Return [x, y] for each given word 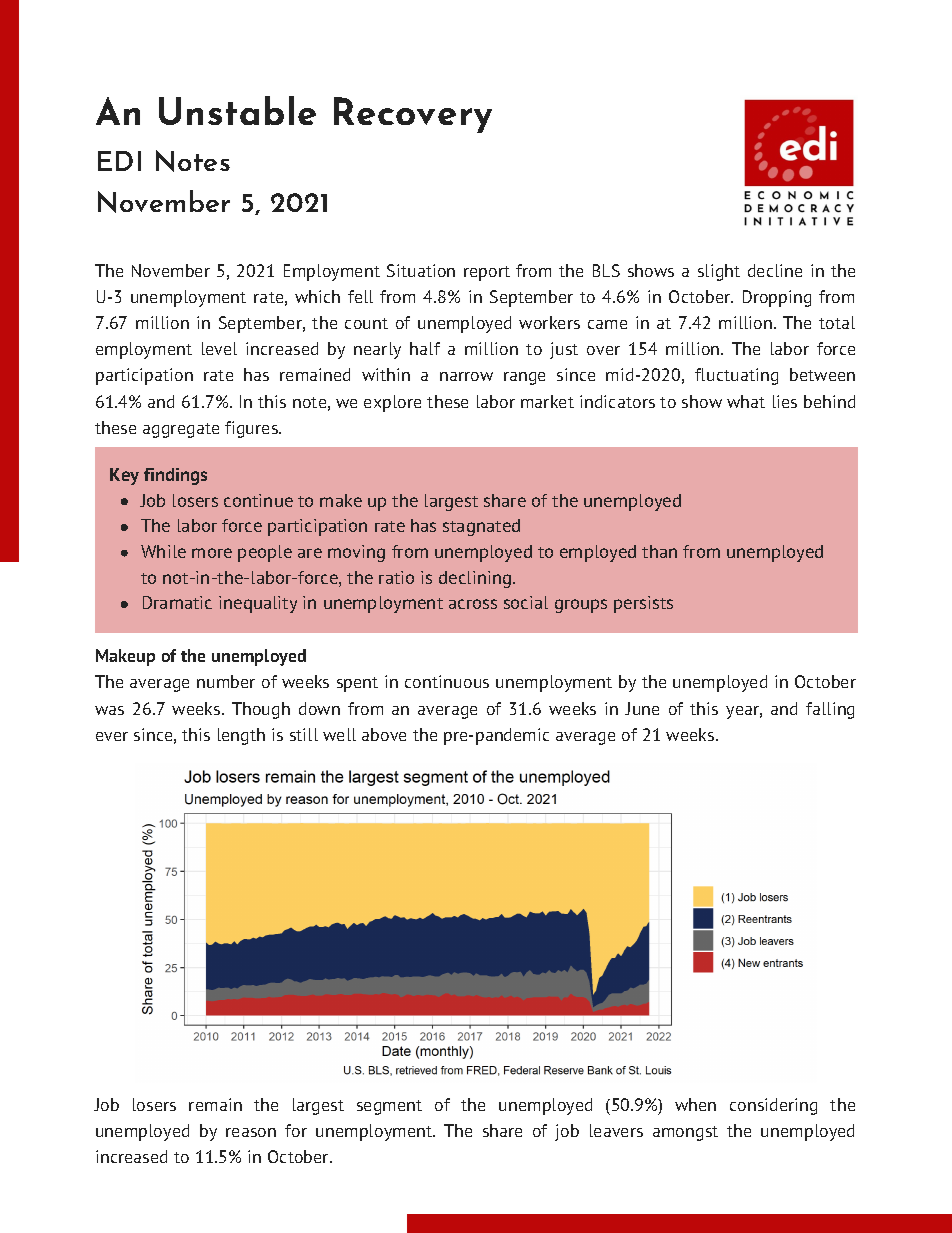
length [241, 736]
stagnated [481, 527]
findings [175, 476]
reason [251, 1132]
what [746, 401]
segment [389, 1107]
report [487, 273]
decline [775, 270]
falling [830, 710]
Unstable [237, 110]
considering [773, 1106]
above [384, 734]
